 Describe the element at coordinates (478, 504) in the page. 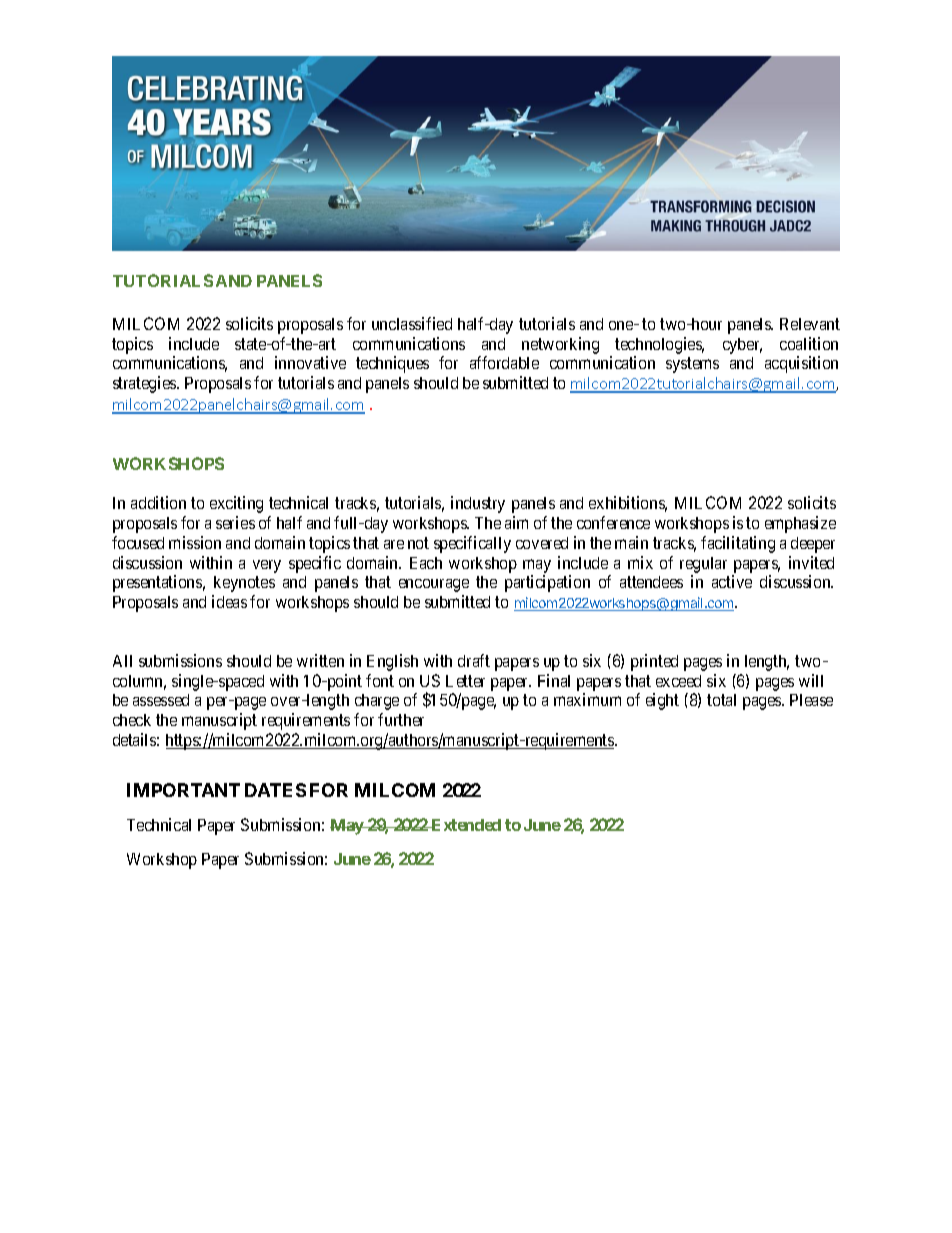

I see `industry` at that location.
